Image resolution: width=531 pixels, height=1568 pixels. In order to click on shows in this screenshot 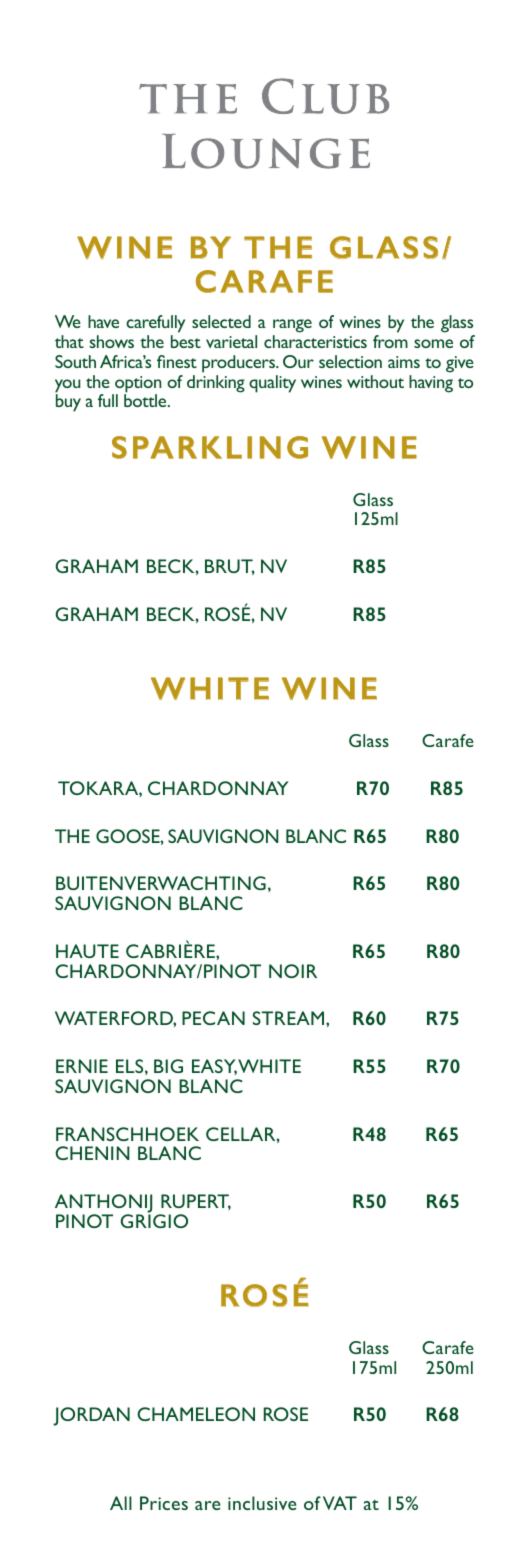, I will do `click(111, 341)`.
